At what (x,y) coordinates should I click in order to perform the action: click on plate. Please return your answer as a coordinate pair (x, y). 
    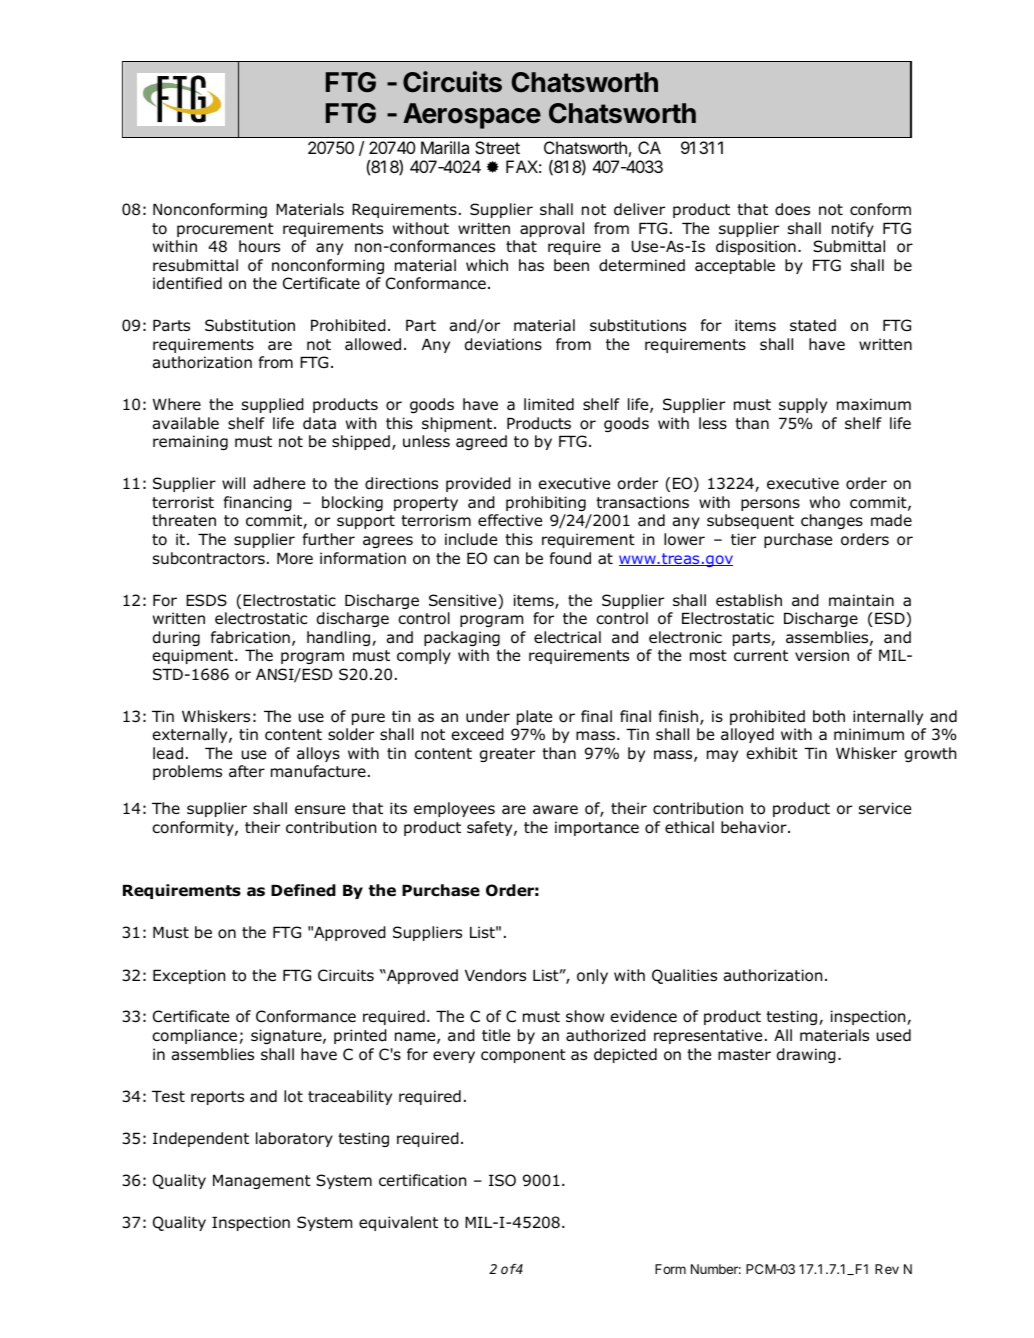
    Looking at the image, I should click on (534, 717).
